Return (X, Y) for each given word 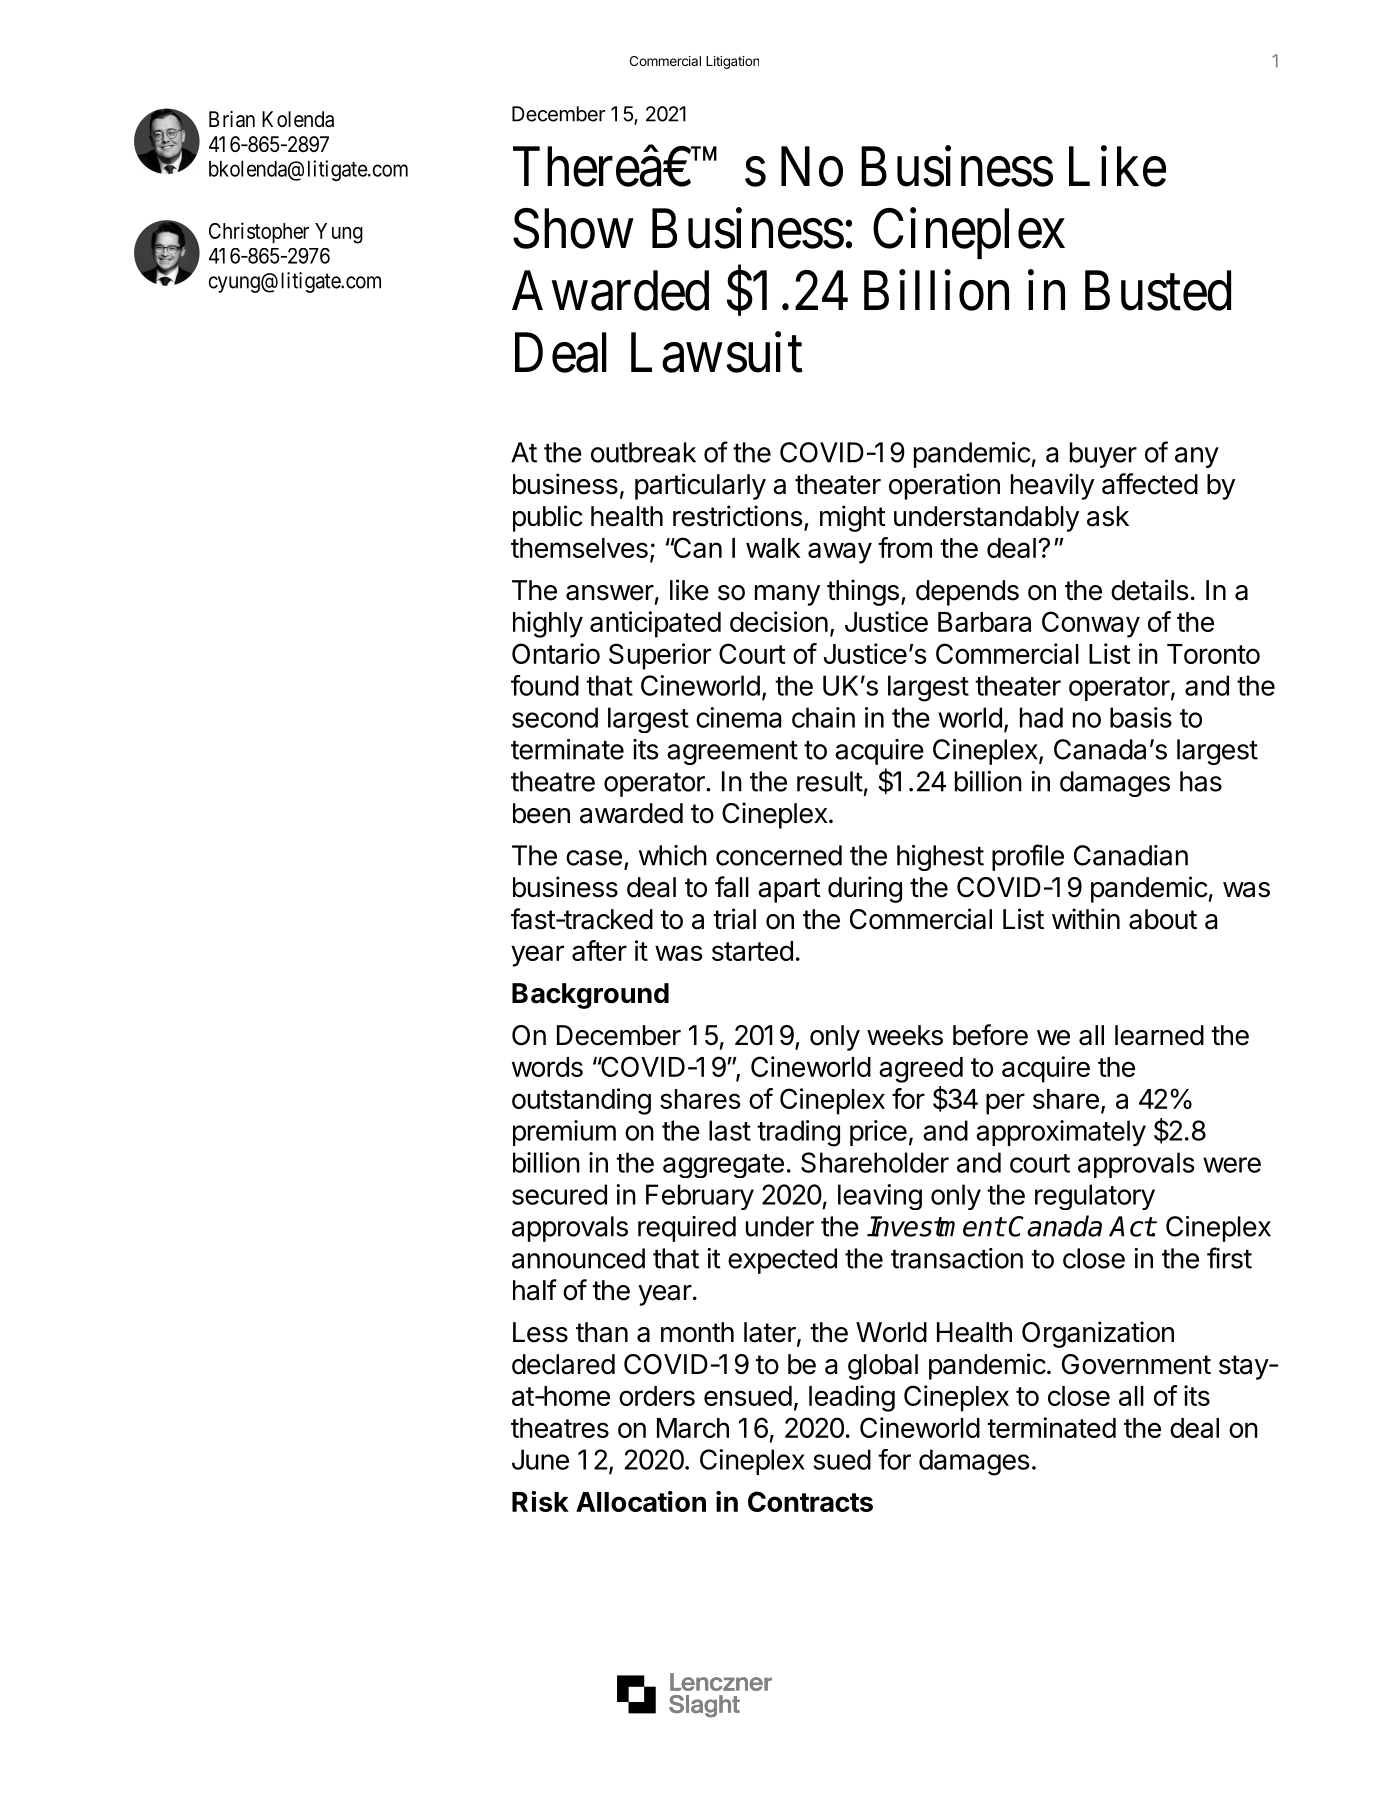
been (541, 813)
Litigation (732, 62)
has (1201, 781)
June (540, 1459)
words (547, 1067)
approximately (1061, 1133)
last (730, 1130)
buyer (1103, 455)
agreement (732, 753)
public (548, 518)
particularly (700, 486)
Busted (1158, 290)
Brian (232, 119)
